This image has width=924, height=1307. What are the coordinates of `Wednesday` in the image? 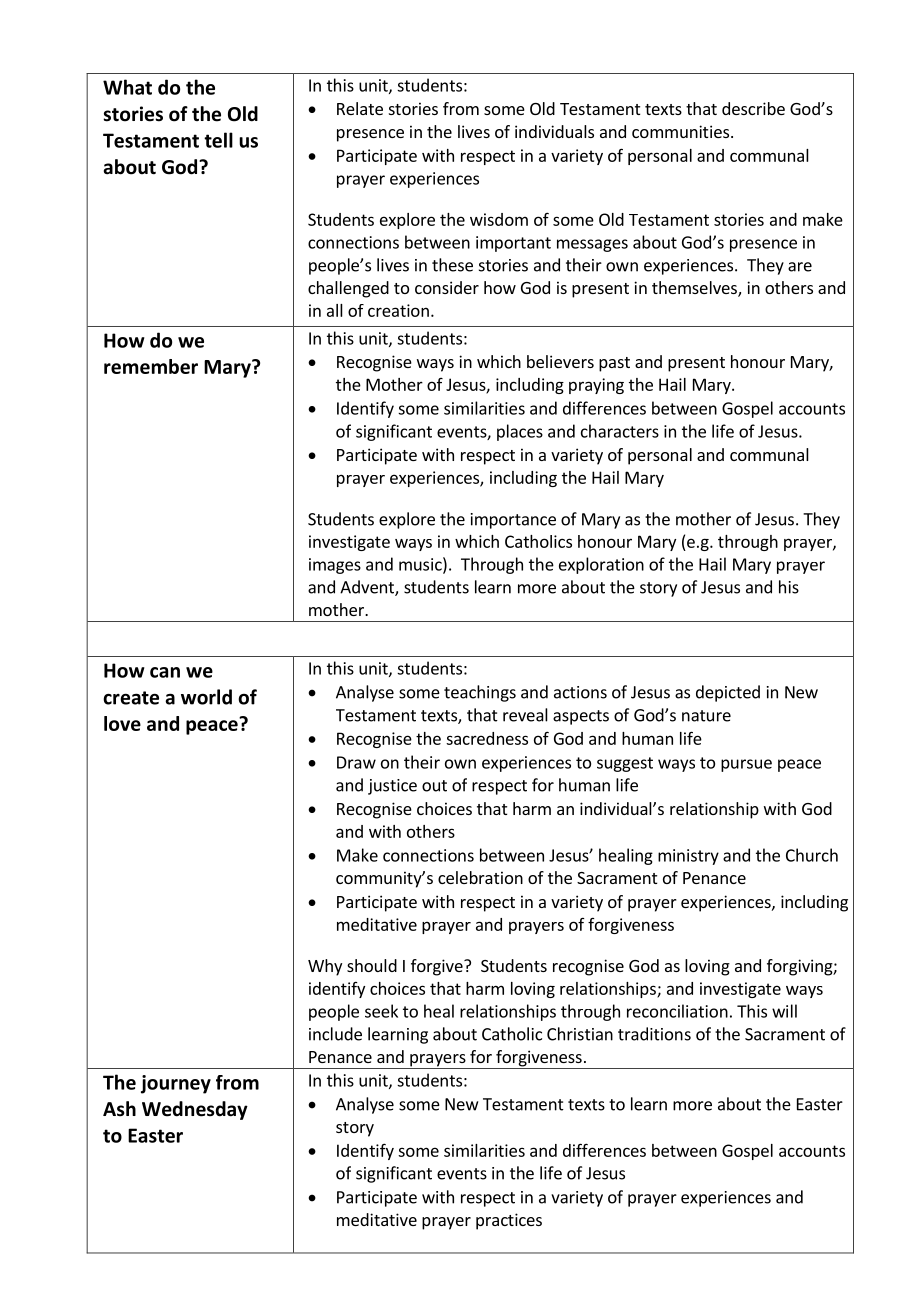 It's located at (195, 1110).
